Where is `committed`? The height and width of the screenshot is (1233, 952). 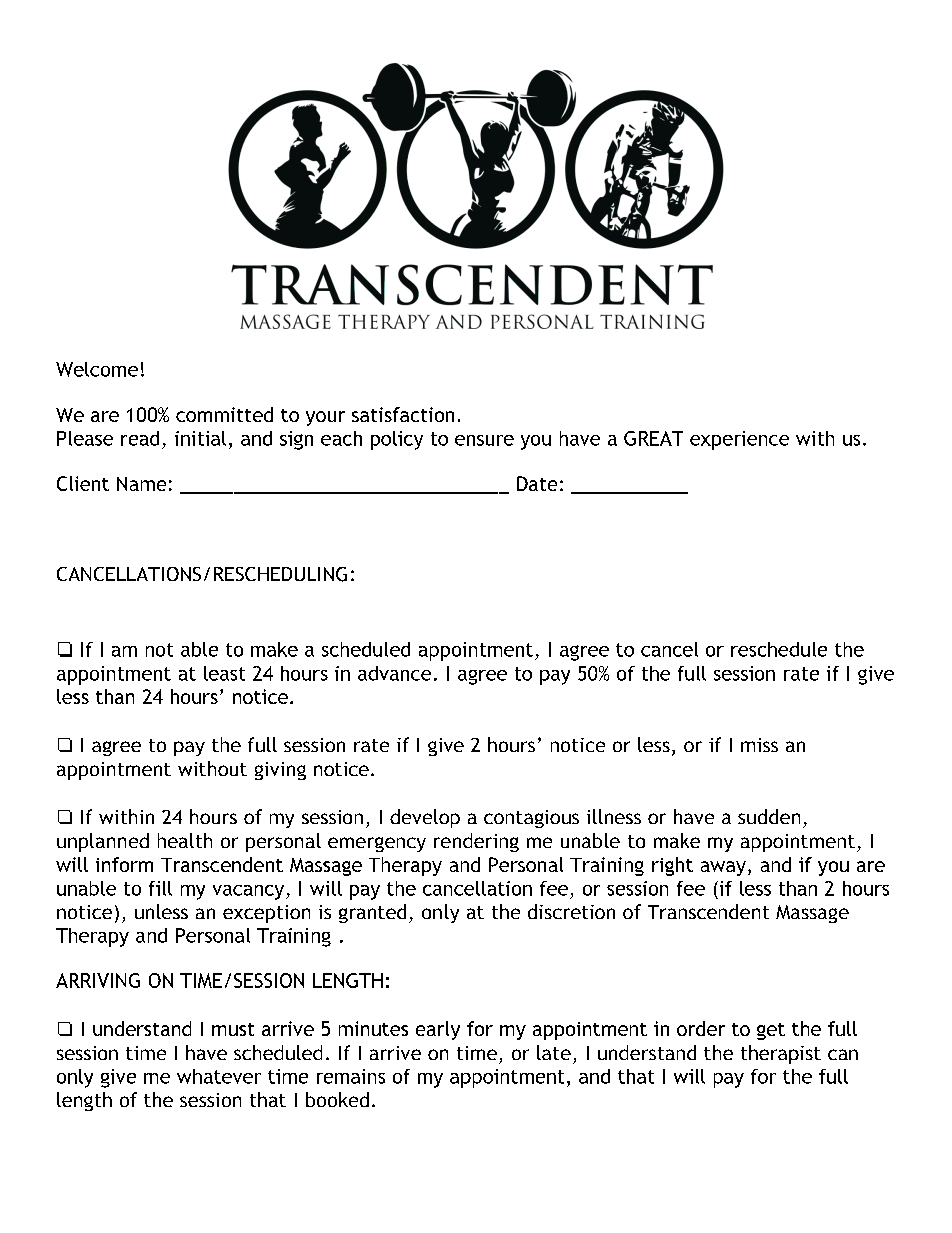 committed is located at coordinates (224, 414).
